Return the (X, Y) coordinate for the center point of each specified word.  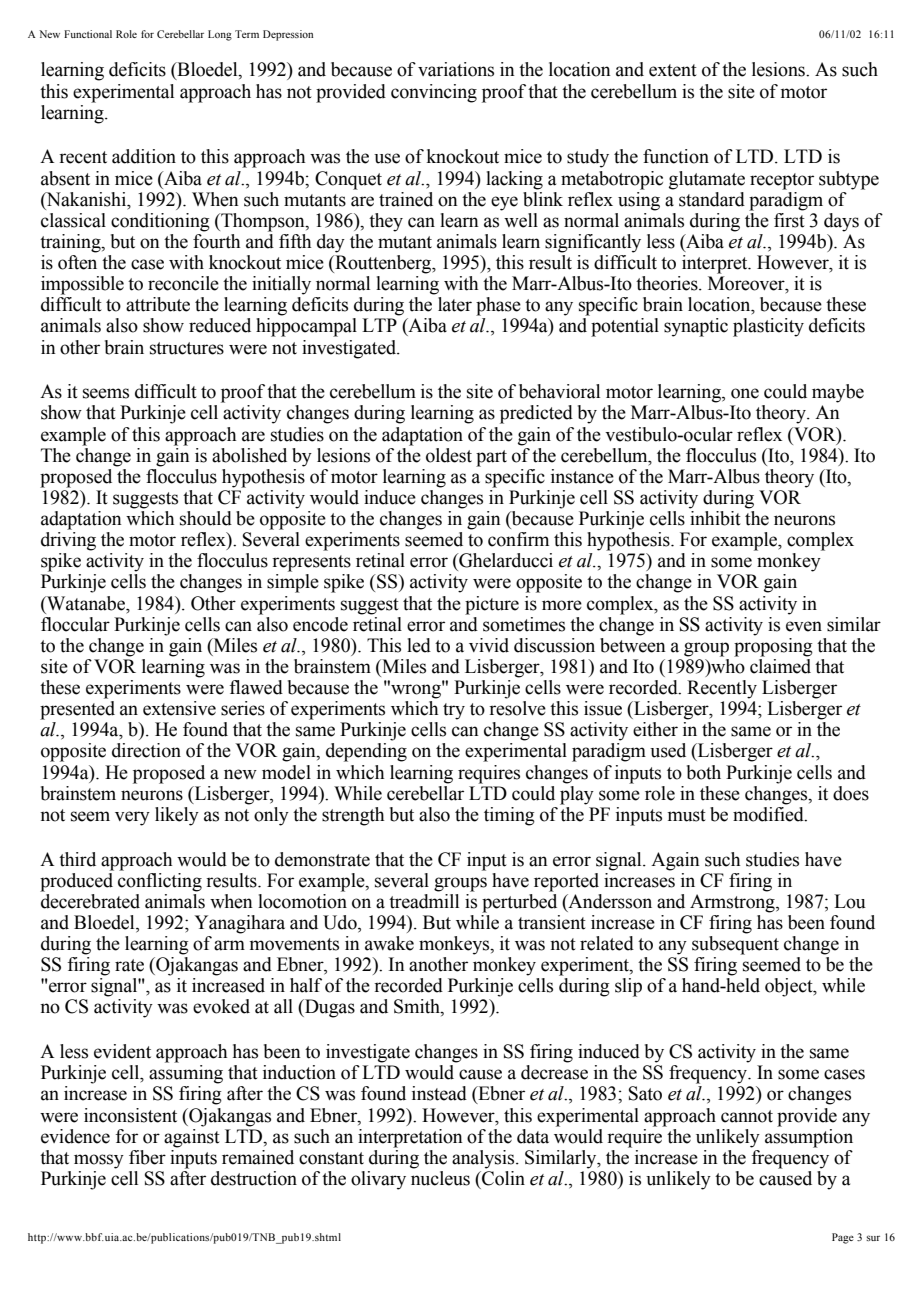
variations (456, 69)
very (132, 818)
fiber (147, 1157)
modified (769, 814)
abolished (249, 455)
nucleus (440, 1178)
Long (220, 35)
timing (509, 816)
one (745, 393)
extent (673, 70)
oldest (449, 455)
